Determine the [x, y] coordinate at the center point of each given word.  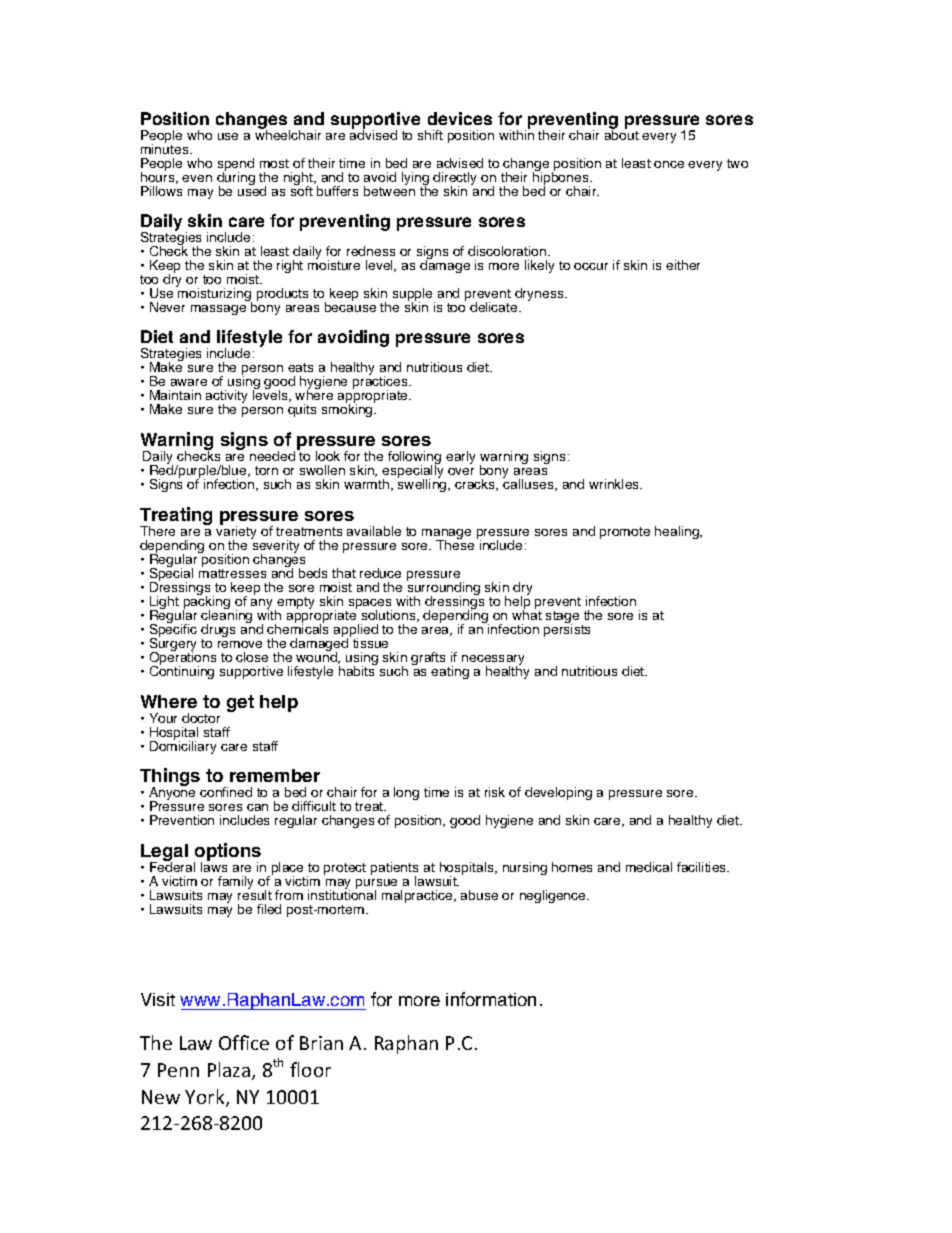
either [683, 265]
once [669, 164]
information [491, 999]
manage [446, 535]
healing [678, 532]
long [406, 793]
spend [236, 166]
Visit [158, 999]
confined [226, 792]
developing [558, 793]
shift [430, 135]
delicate [495, 307]
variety [236, 533]
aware [189, 382]
